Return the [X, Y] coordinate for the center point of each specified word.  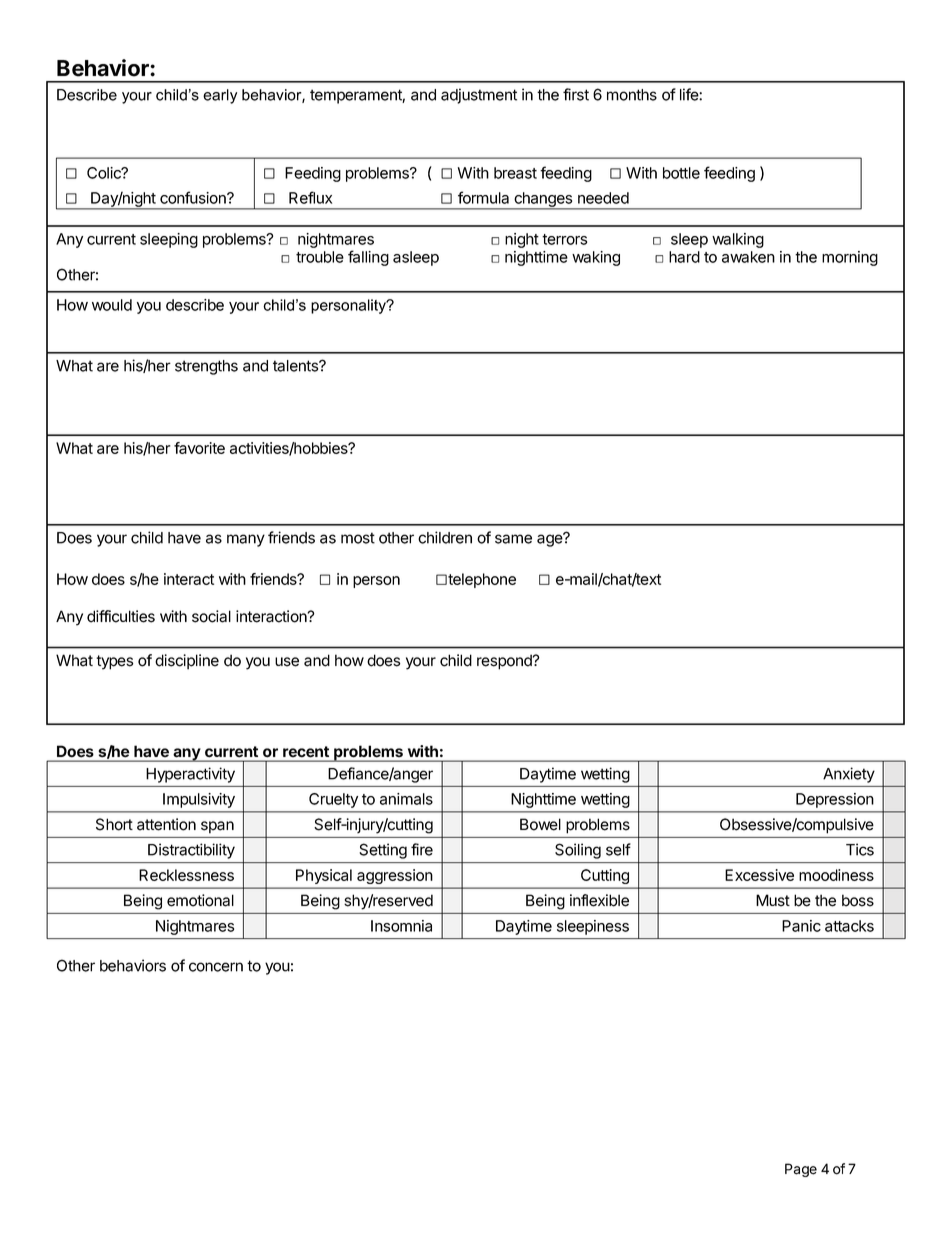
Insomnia [401, 926]
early [220, 96]
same [513, 539]
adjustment [479, 96]
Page [801, 1170]
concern [216, 967]
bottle [681, 173]
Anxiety [849, 775]
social [211, 616]
